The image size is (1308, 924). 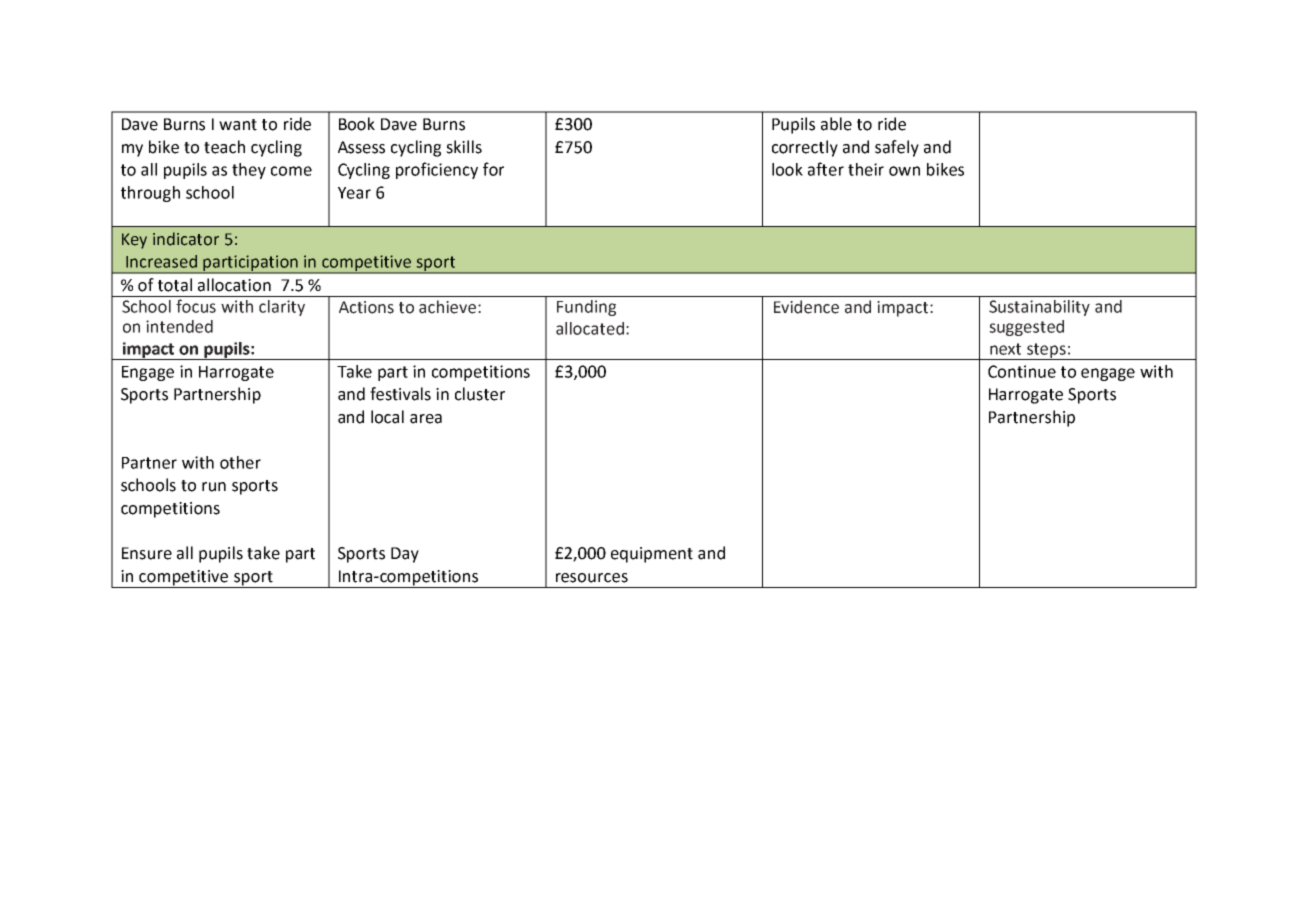 I want to click on skills, so click(x=464, y=147).
